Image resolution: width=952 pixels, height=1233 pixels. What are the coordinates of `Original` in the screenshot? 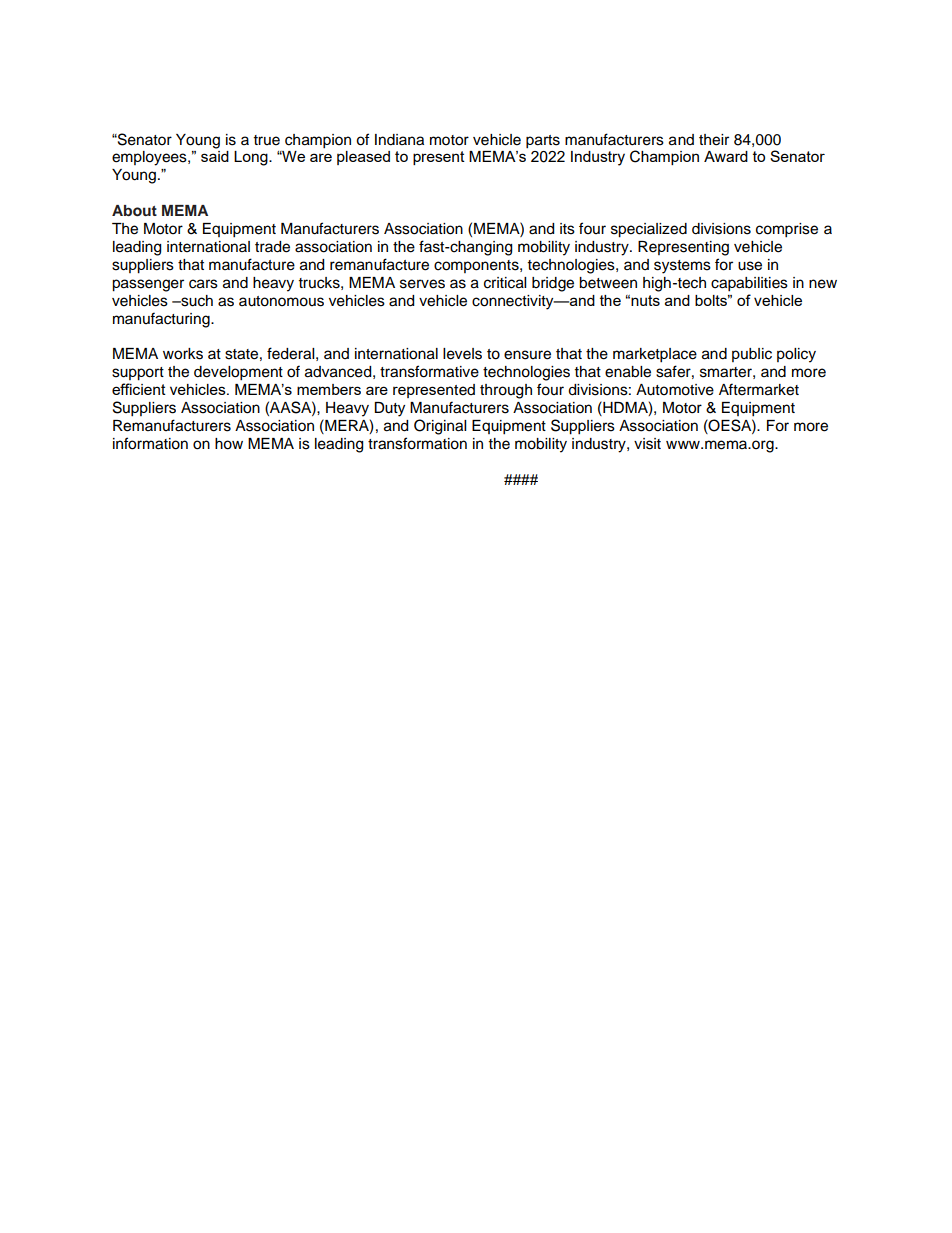 It's located at (440, 427).
